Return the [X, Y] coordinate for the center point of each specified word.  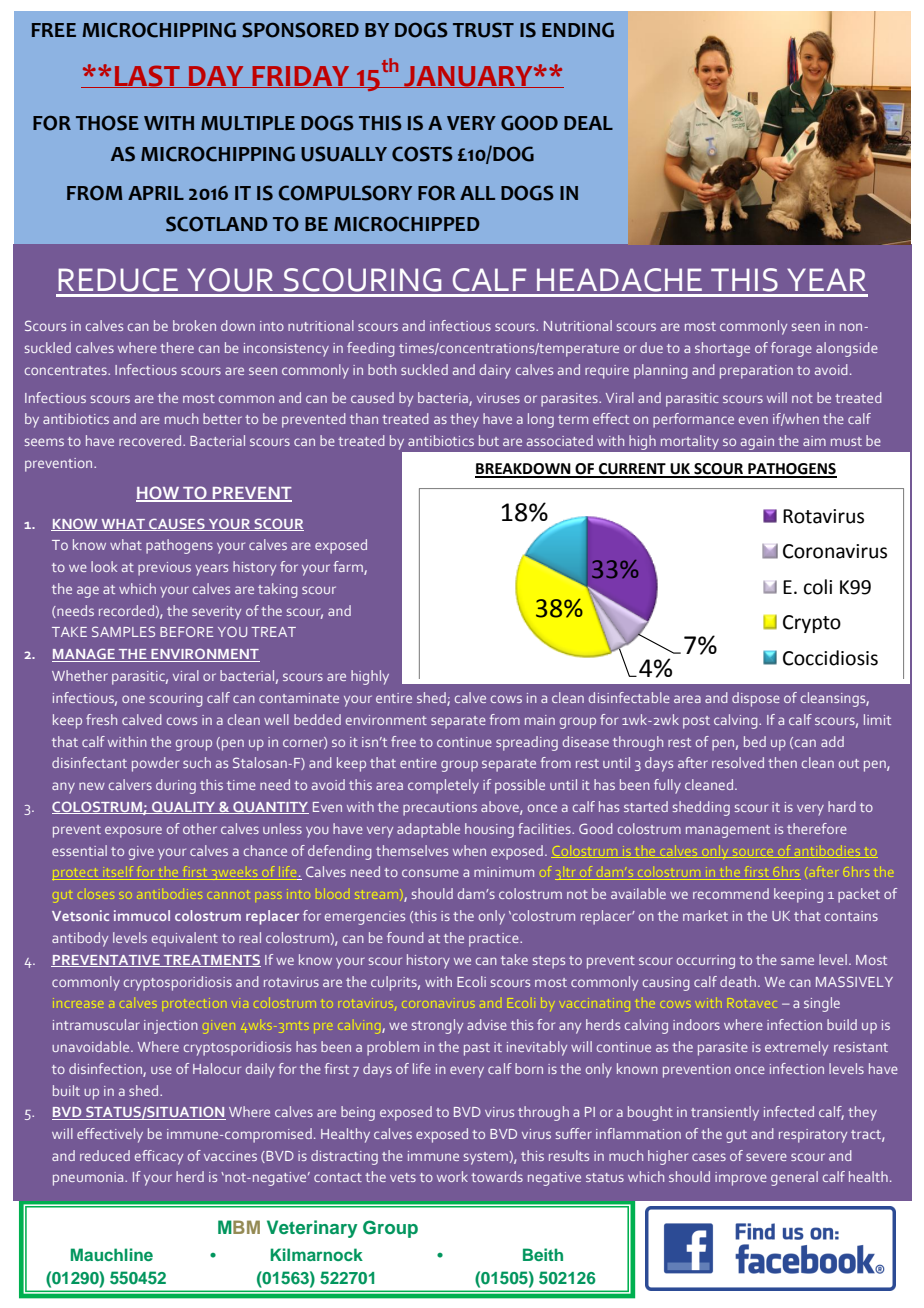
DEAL [588, 123]
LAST [147, 76]
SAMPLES [123, 631]
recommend [731, 893]
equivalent [185, 939]
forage [791, 349]
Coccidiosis [830, 658]
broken [194, 325]
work [452, 1176]
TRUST [483, 30]
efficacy [159, 1157]
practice [495, 940]
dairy [495, 371]
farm [349, 568]
